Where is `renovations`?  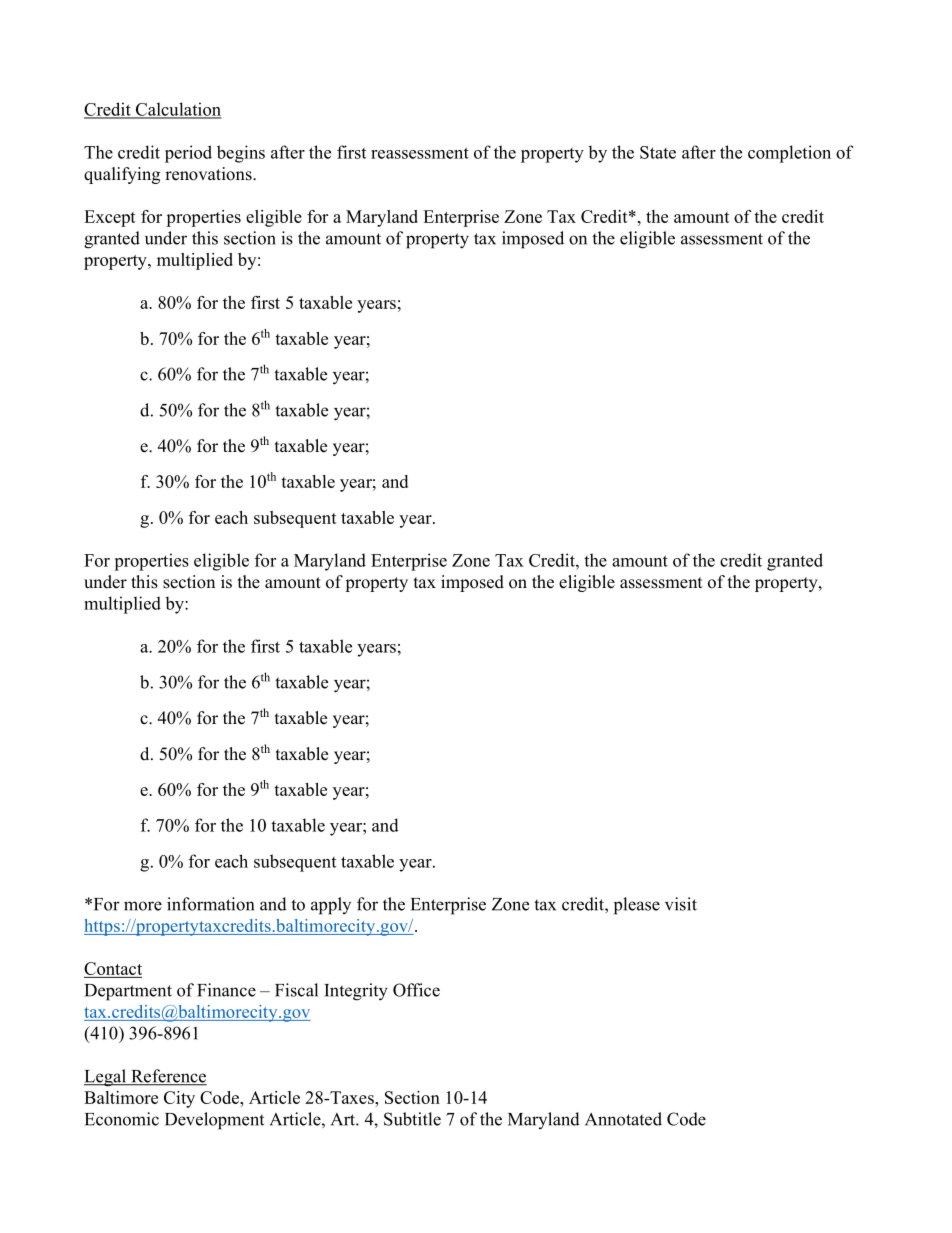 renovations is located at coordinates (209, 174).
